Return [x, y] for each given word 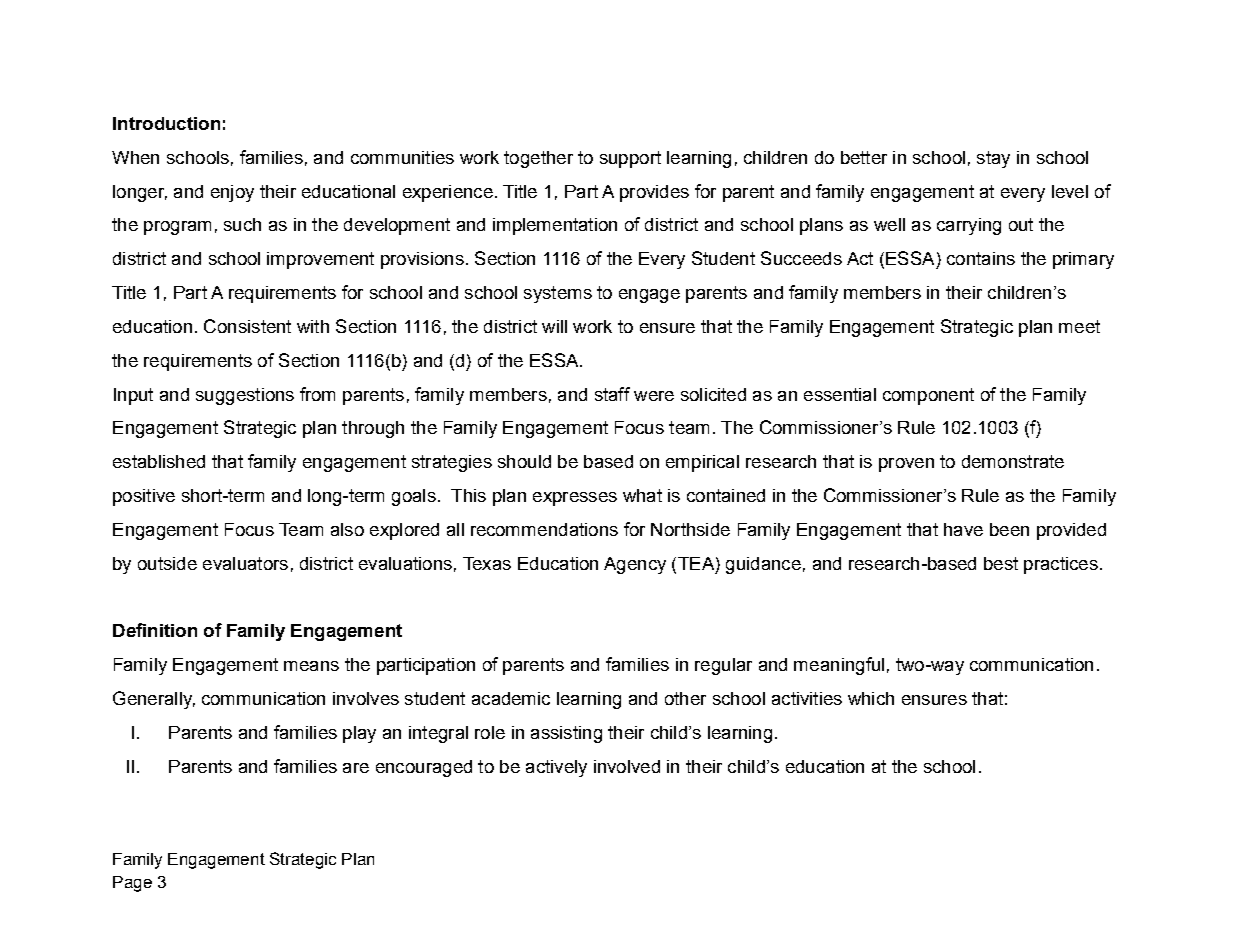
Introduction [166, 123]
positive [144, 497]
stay [993, 159]
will [554, 326]
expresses [575, 499]
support [630, 159]
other [685, 698]
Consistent [247, 326]
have [963, 529]
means [311, 666]
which [871, 698]
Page [132, 884]
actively [556, 768]
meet [1079, 326]
